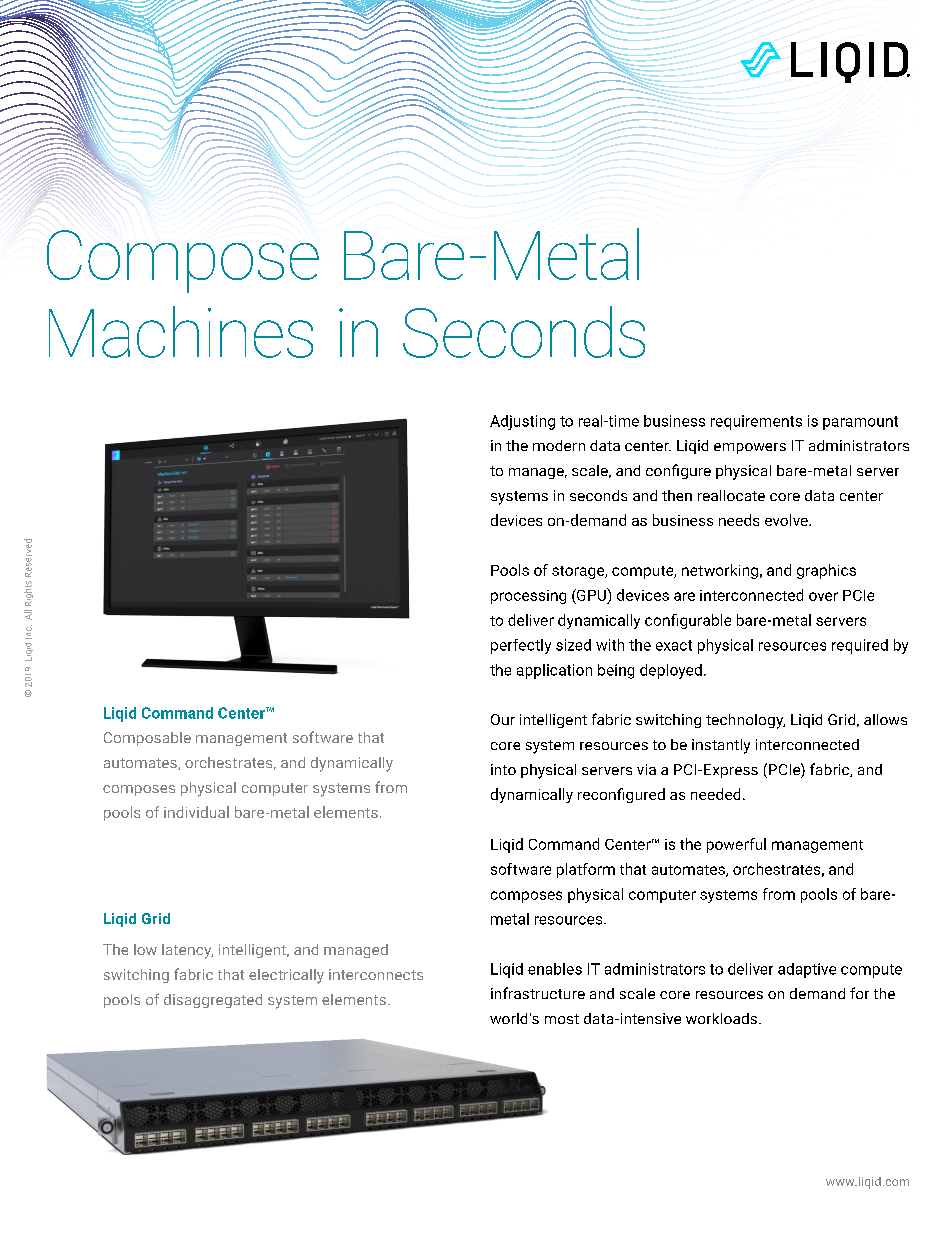 Image resolution: width=952 pixels, height=1233 pixels. What do you see at coordinates (521, 646) in the page?
I see `perfectly` at bounding box center [521, 646].
